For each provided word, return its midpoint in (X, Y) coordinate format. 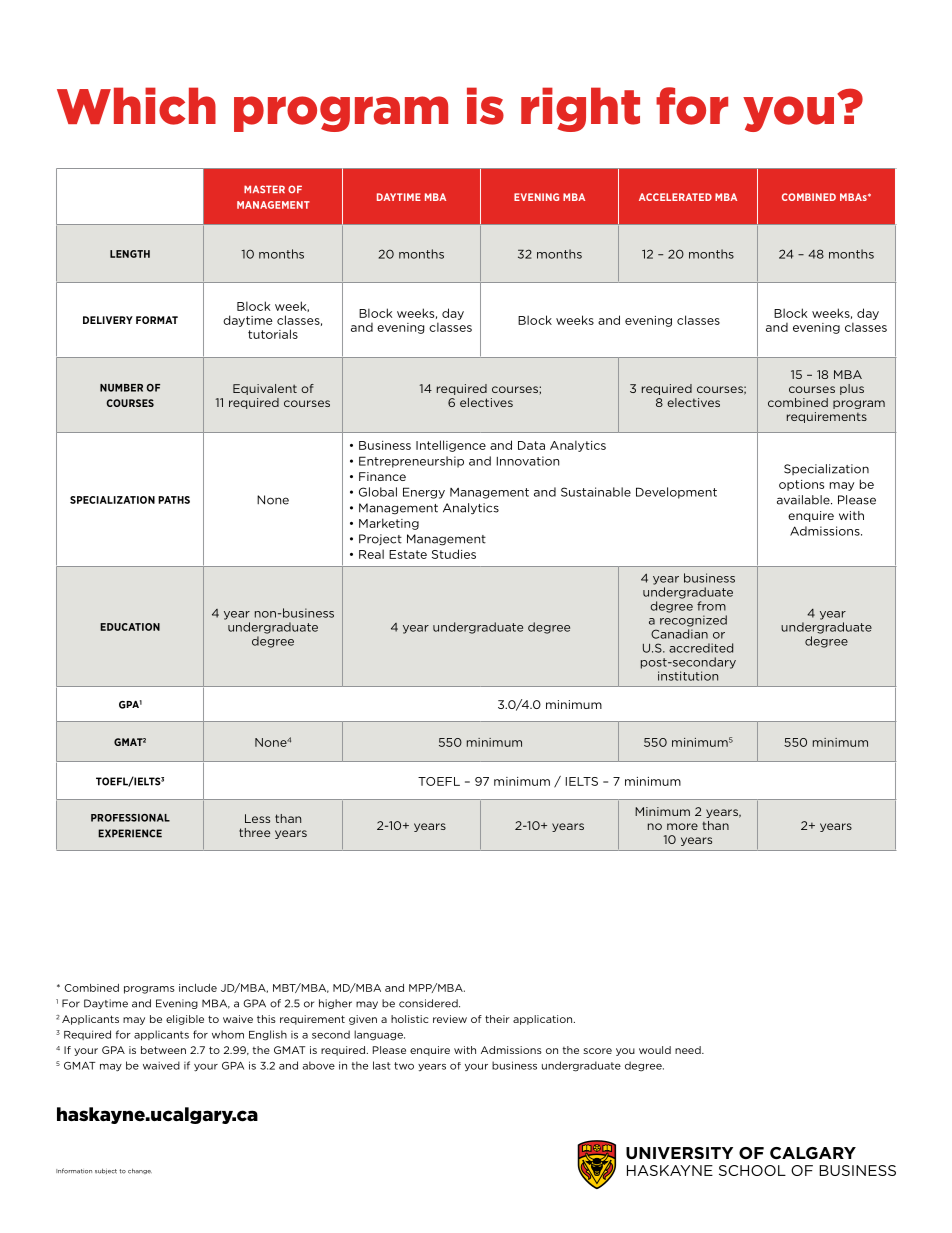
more (682, 826)
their (497, 1019)
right (580, 109)
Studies (454, 554)
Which (136, 106)
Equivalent (265, 389)
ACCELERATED (675, 197)
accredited (701, 648)
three (254, 832)
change (140, 1171)
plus (852, 389)
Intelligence (451, 446)
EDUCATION (130, 627)
